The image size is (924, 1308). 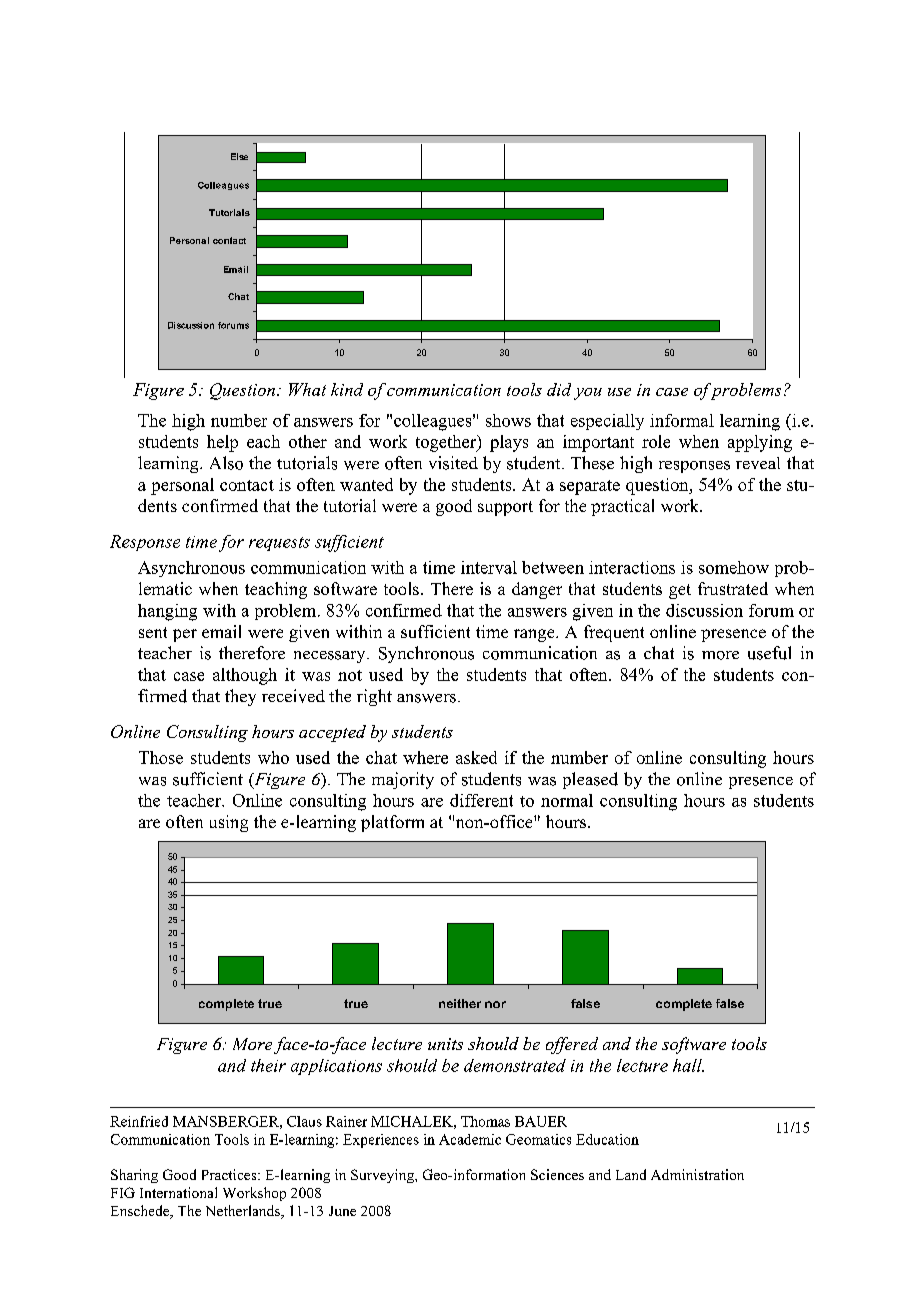 What do you see at coordinates (505, 508) in the screenshot?
I see `support` at bounding box center [505, 508].
